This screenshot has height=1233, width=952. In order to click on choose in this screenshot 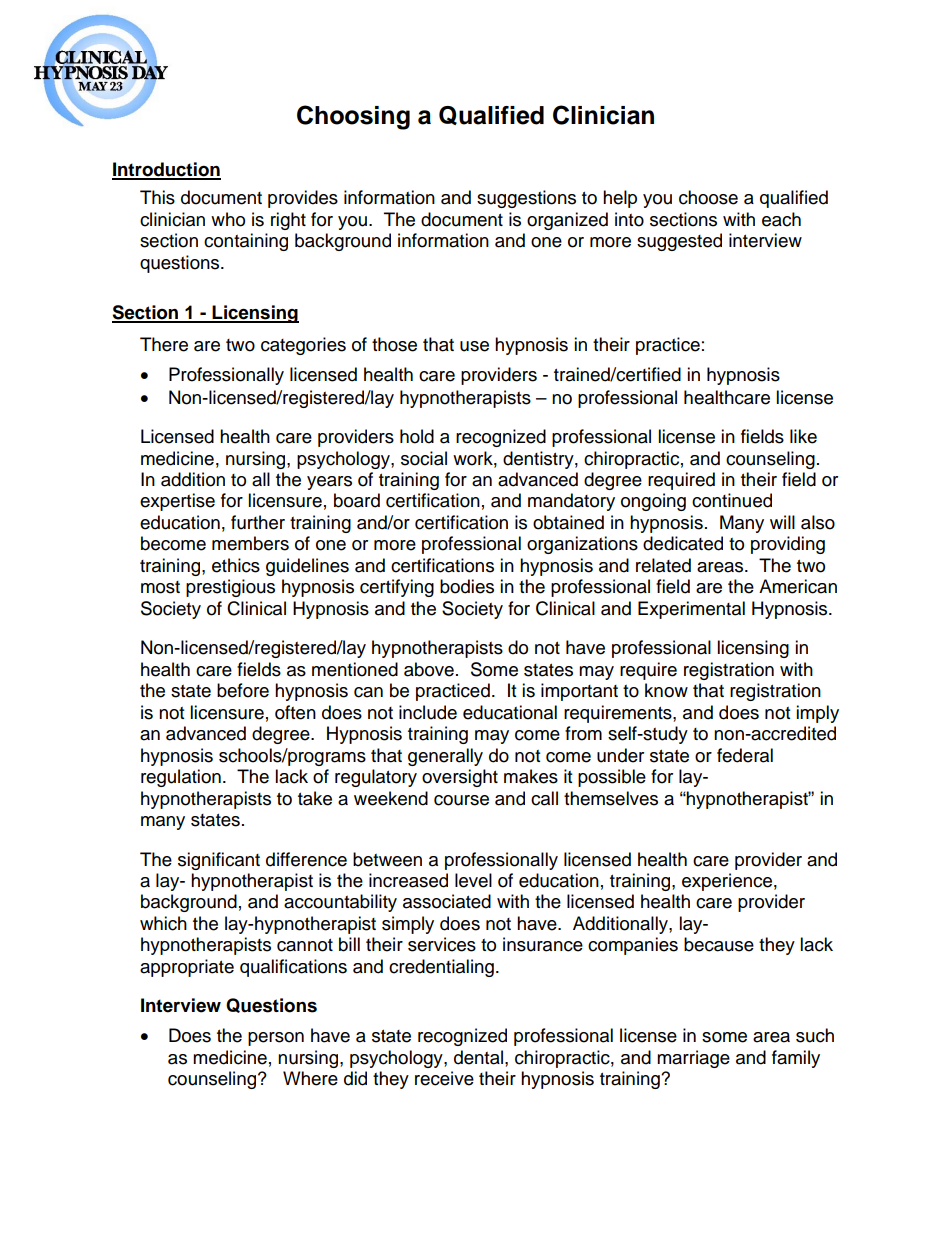, I will do `click(708, 197)`.
